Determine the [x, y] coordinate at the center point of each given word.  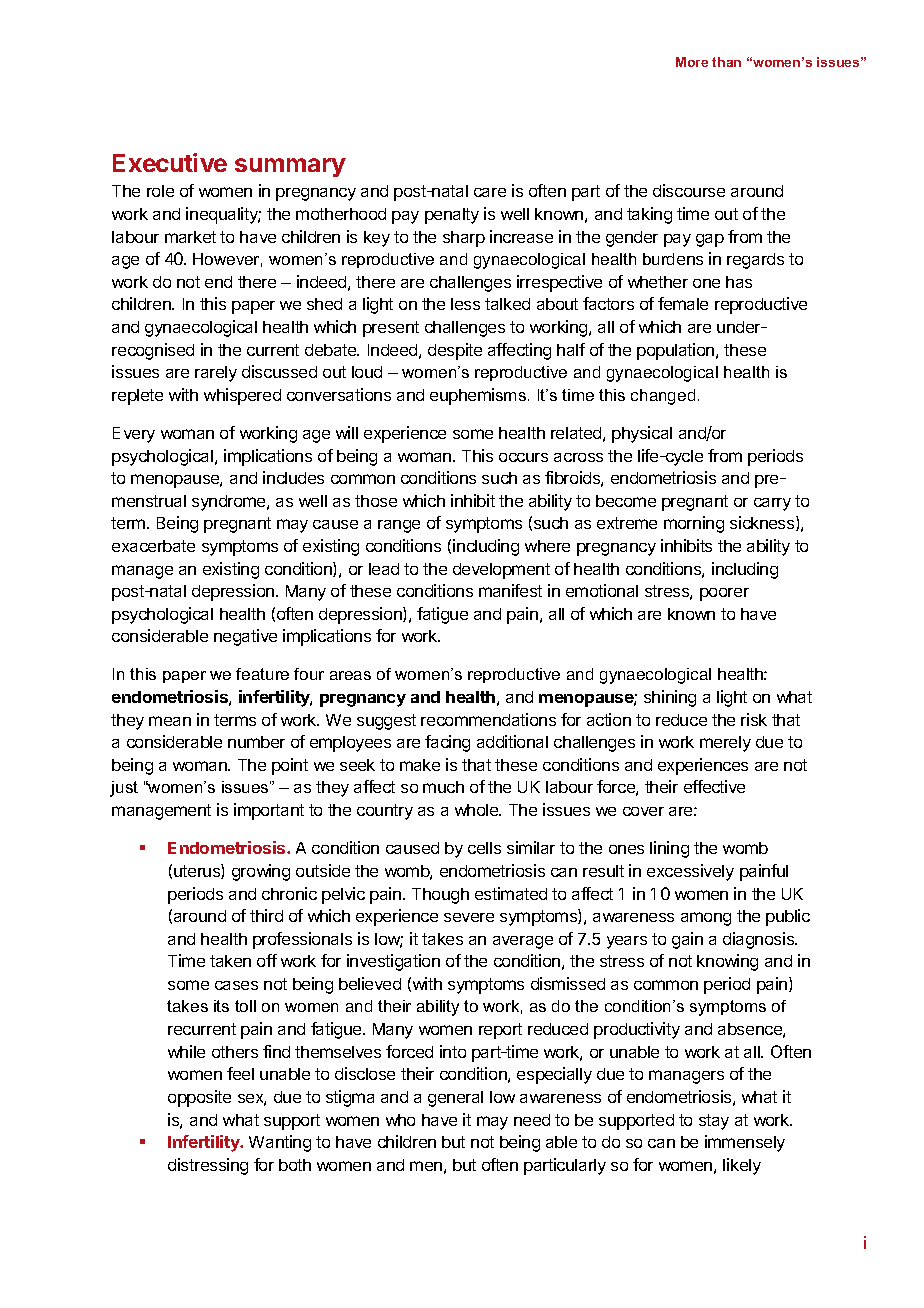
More [692, 62]
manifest [510, 590]
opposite [199, 1098]
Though [440, 896]
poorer [724, 594]
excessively [690, 872]
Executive [170, 162]
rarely [216, 374]
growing [261, 872]
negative [245, 637]
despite [455, 351]
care [490, 192]
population [677, 351]
